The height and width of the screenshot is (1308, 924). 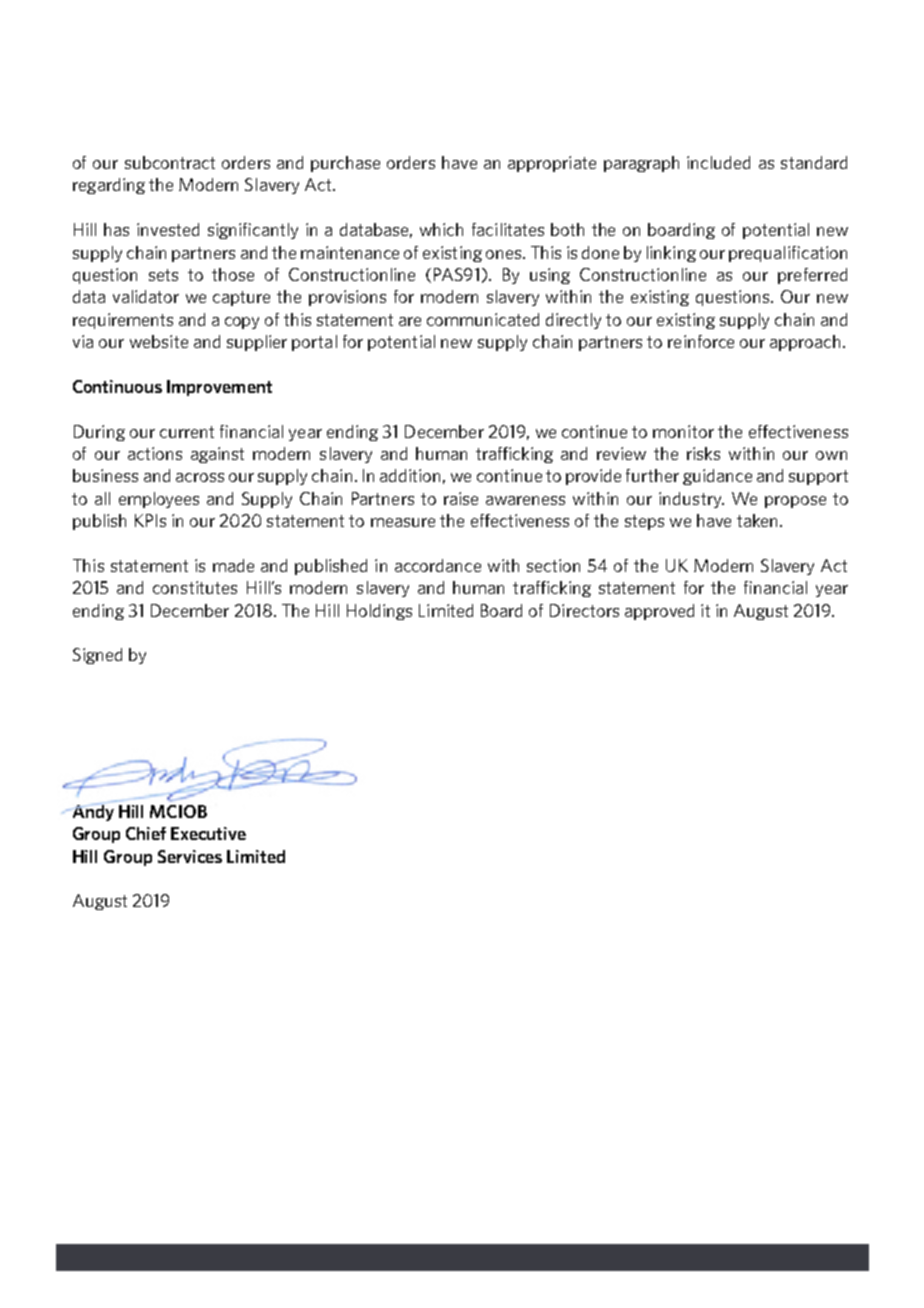 What do you see at coordinates (208, 833) in the screenshot?
I see `Executive` at bounding box center [208, 833].
